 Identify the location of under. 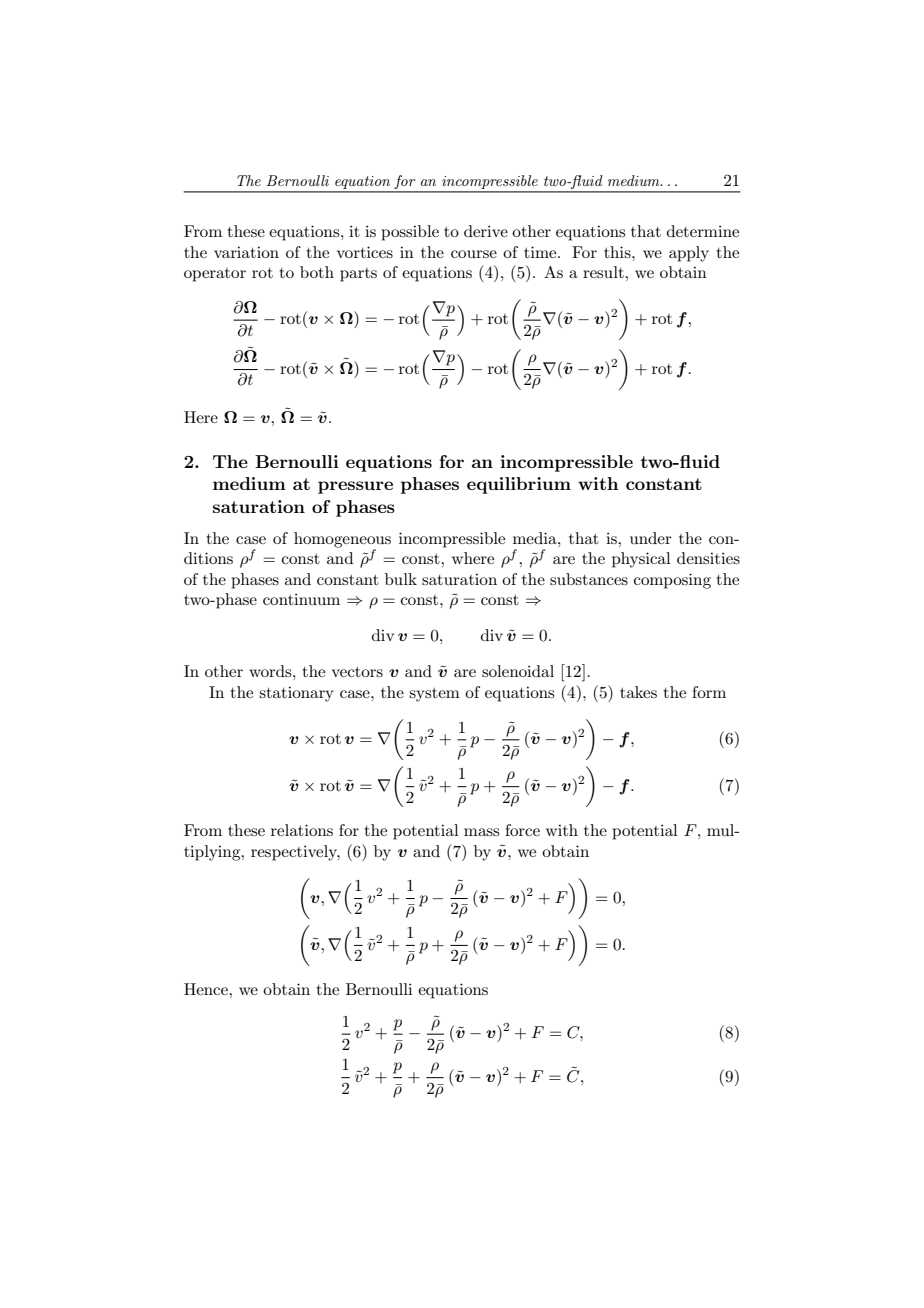
(651, 538).
